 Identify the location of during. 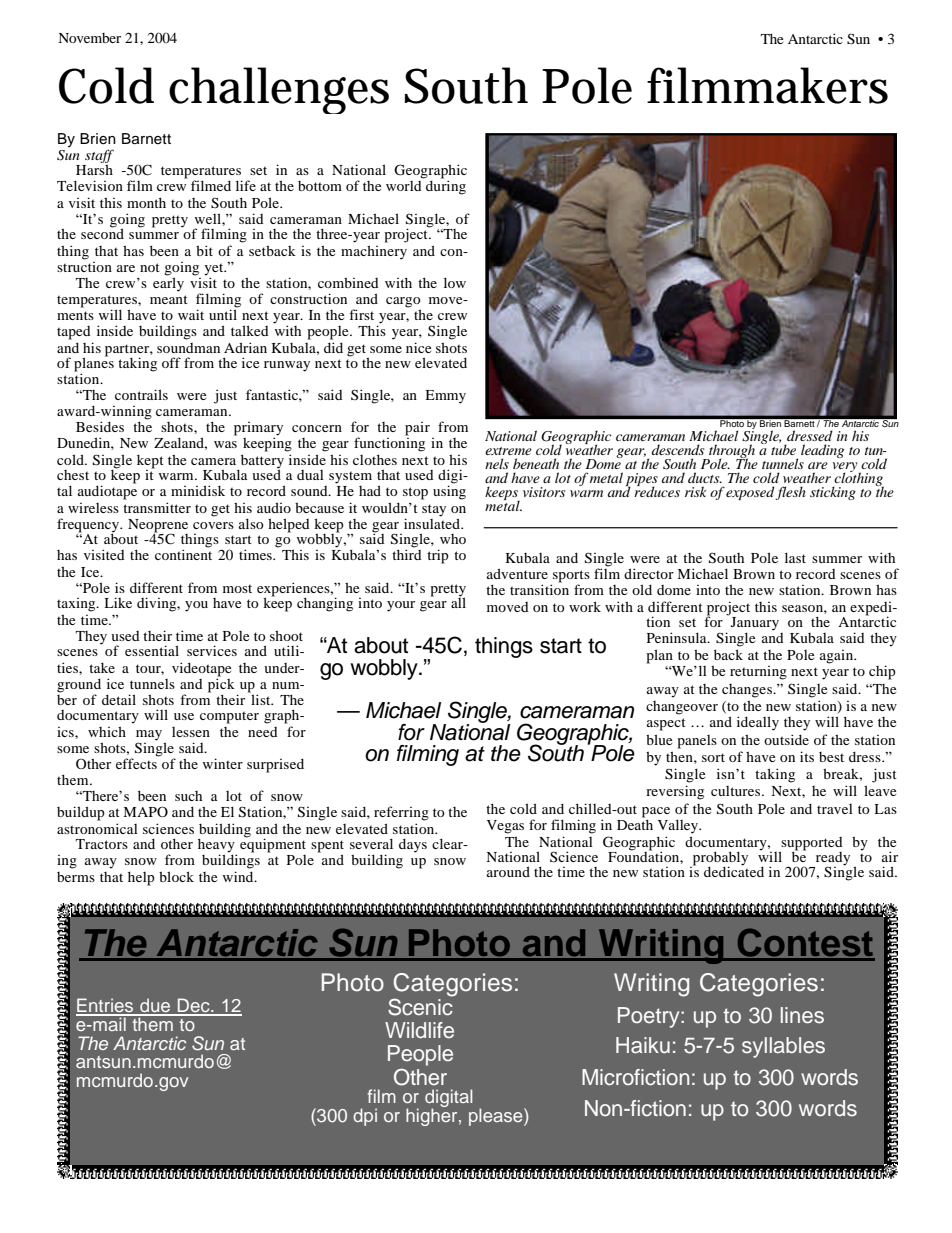
(446, 187).
